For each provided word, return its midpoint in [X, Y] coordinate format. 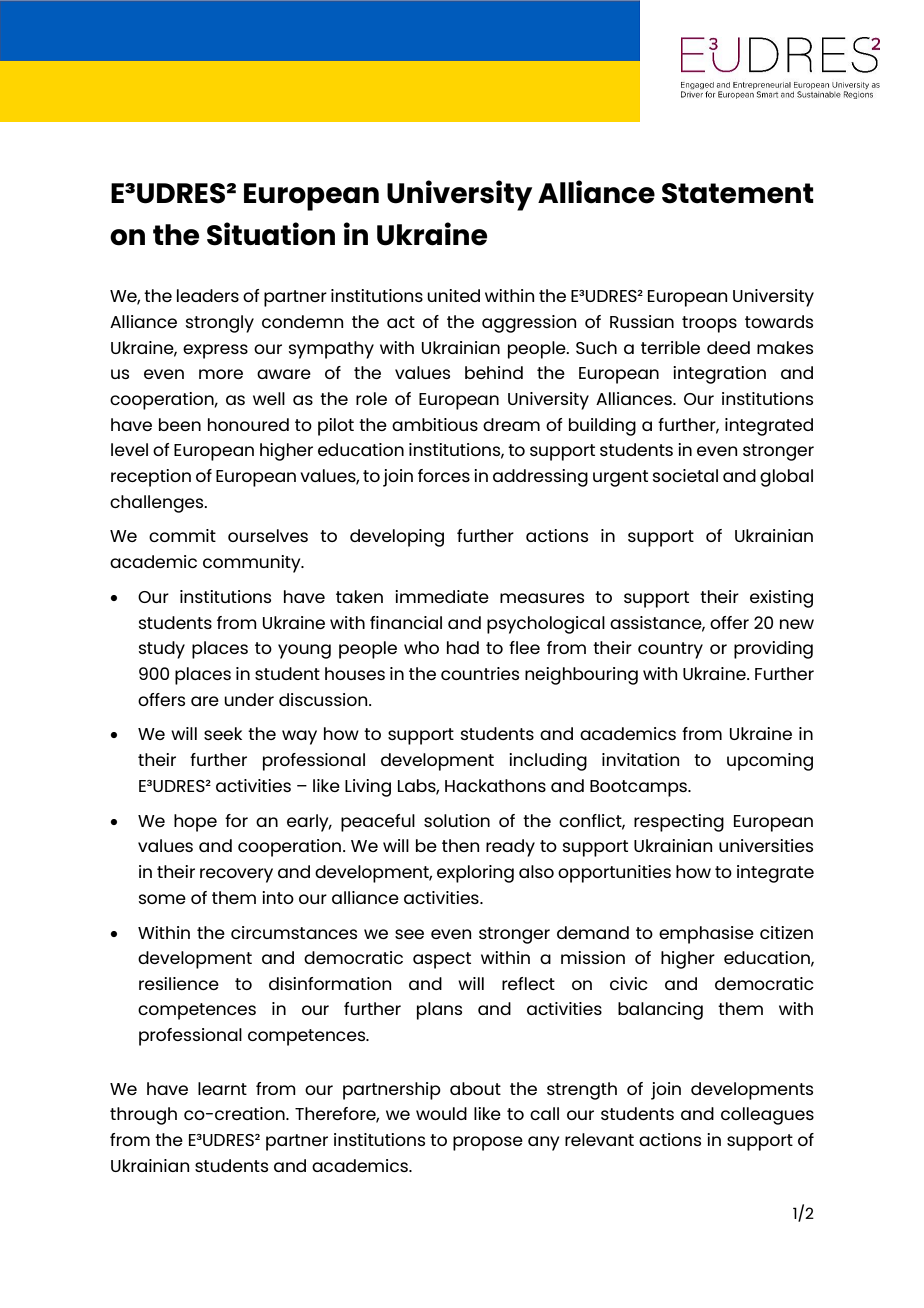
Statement [738, 193]
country [670, 650]
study [162, 650]
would [441, 1113]
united [453, 295]
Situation [271, 234]
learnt [222, 1088]
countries [480, 673]
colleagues [767, 1116]
